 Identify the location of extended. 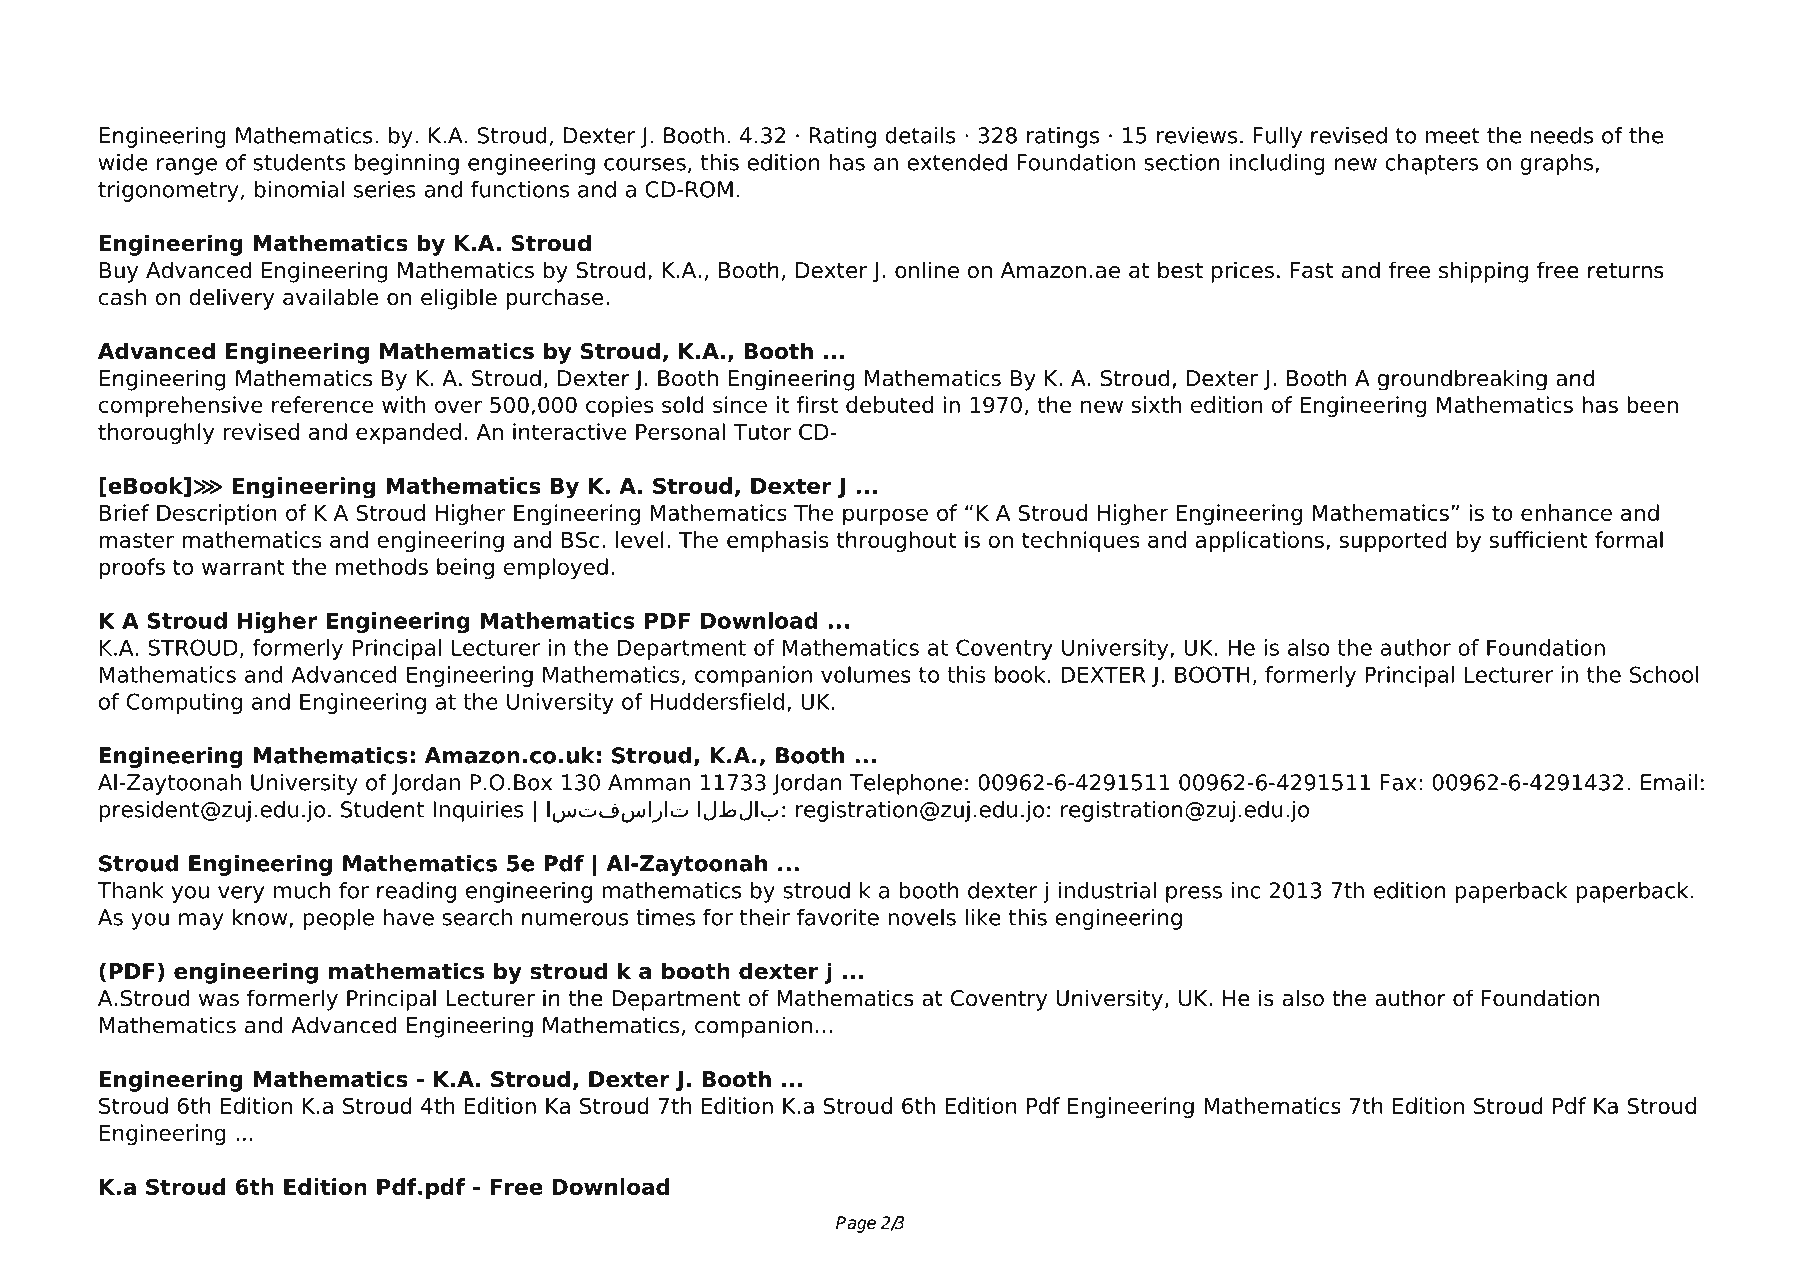
(957, 162).
